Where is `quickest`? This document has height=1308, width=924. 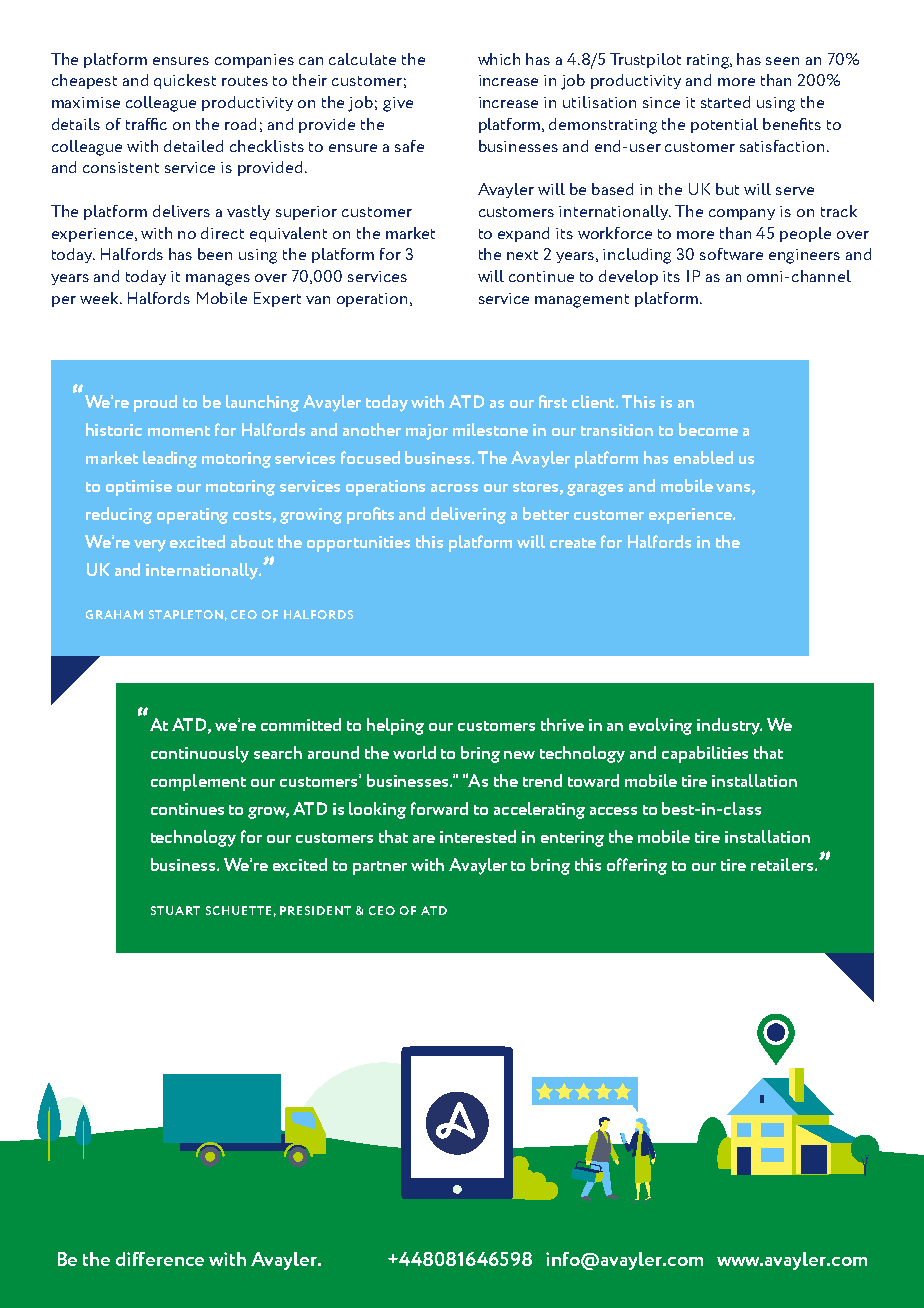 quickest is located at coordinates (185, 81).
